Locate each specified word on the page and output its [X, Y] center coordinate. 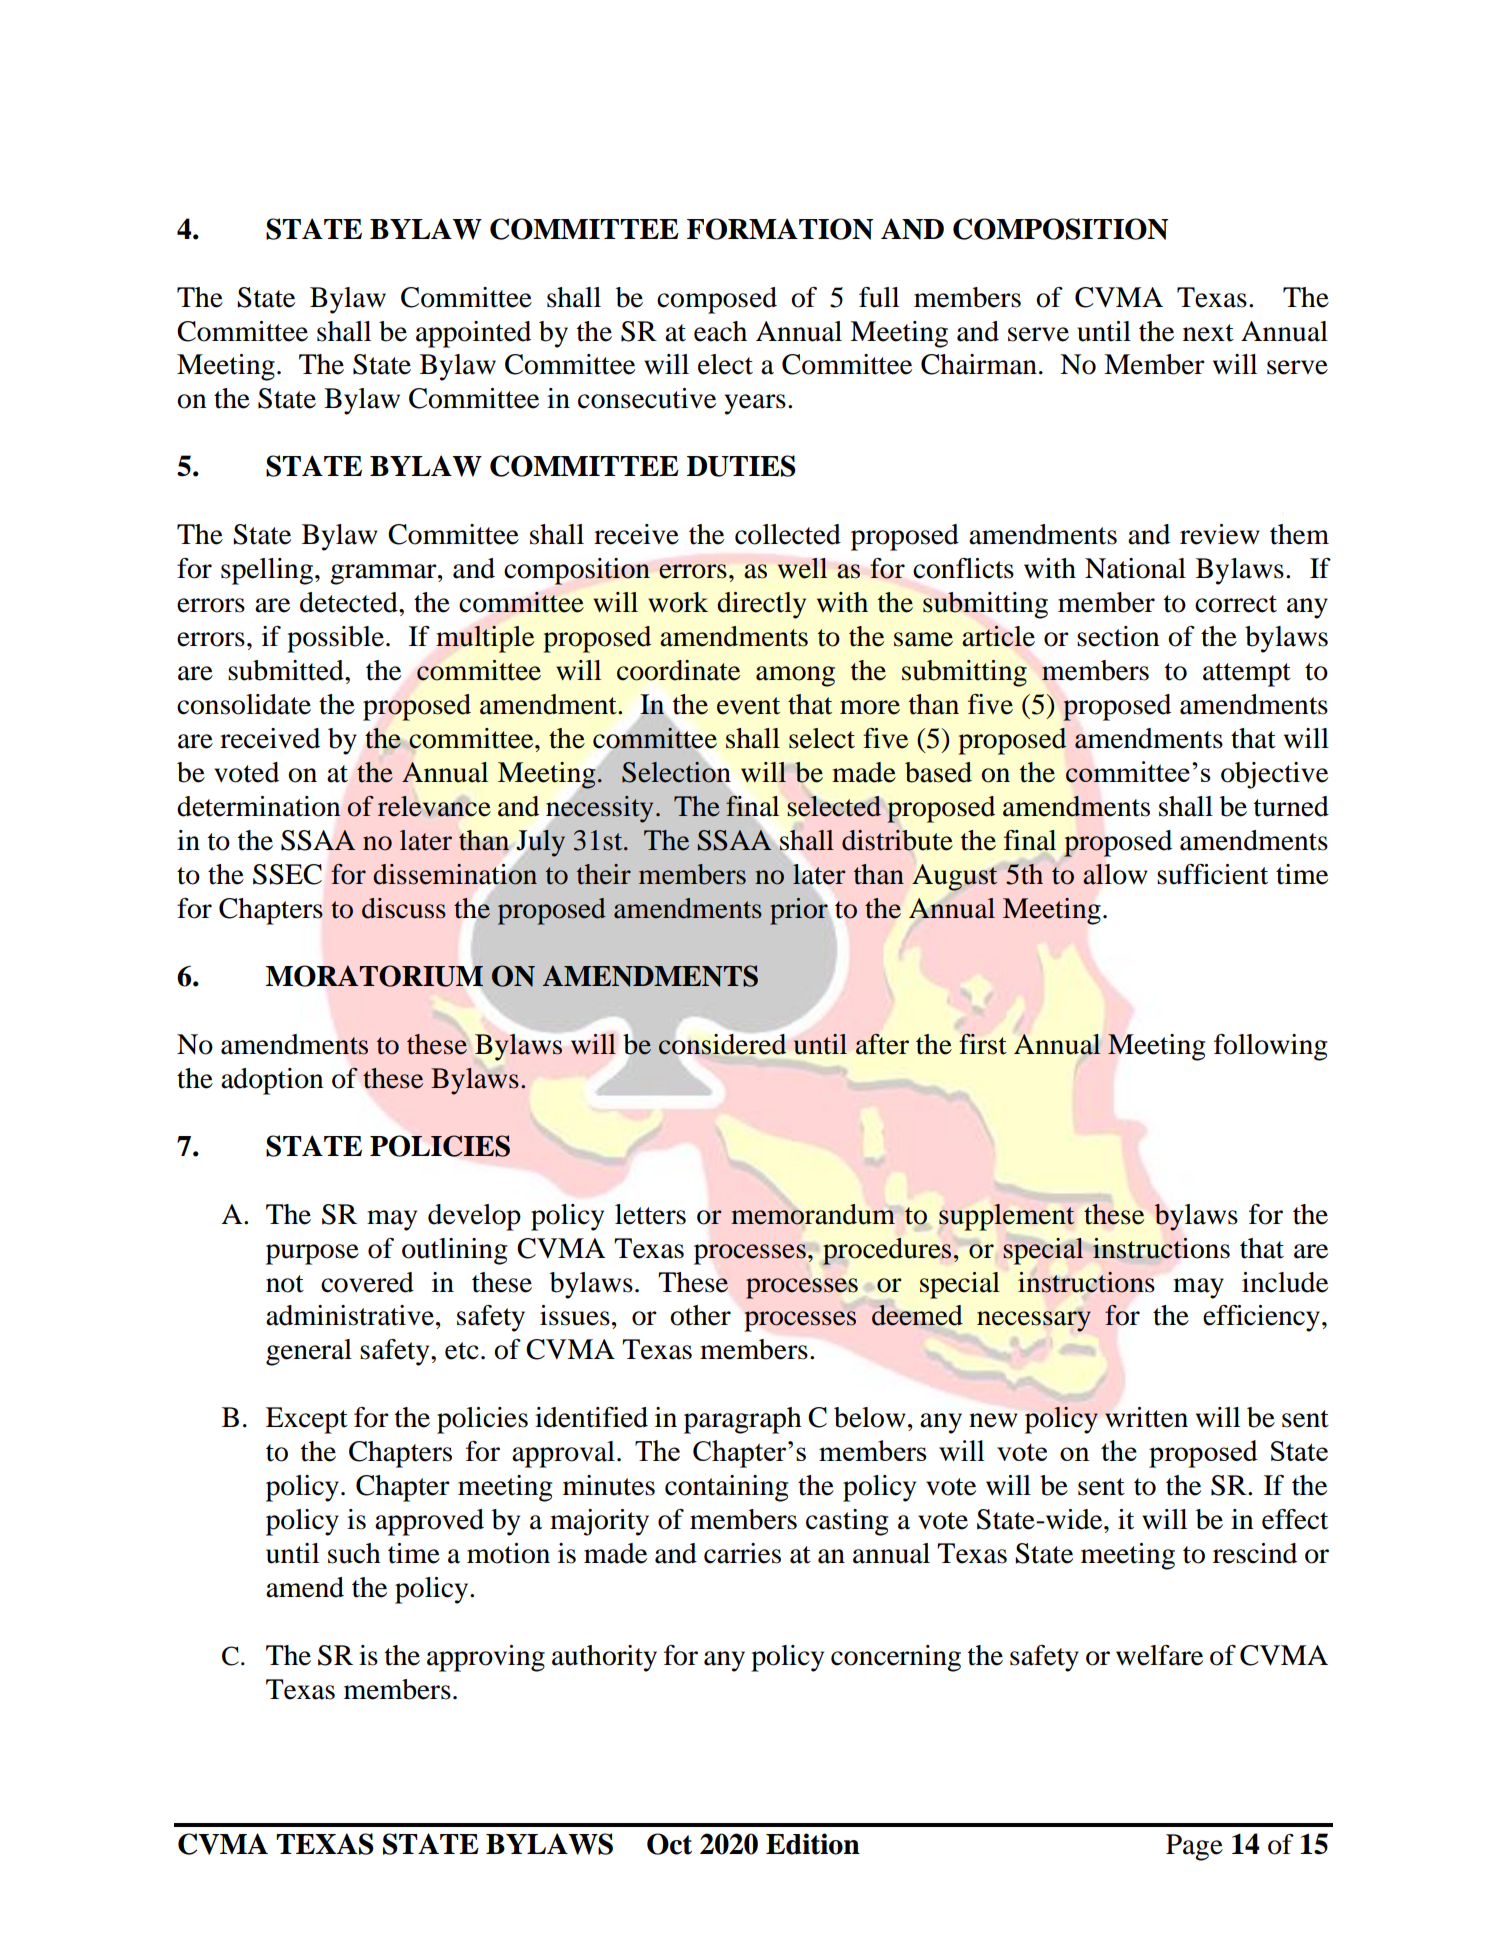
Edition [813, 1844]
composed [717, 300]
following [1270, 1047]
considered [722, 1044]
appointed [473, 334]
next [1208, 333]
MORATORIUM [374, 976]
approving [486, 1658]
